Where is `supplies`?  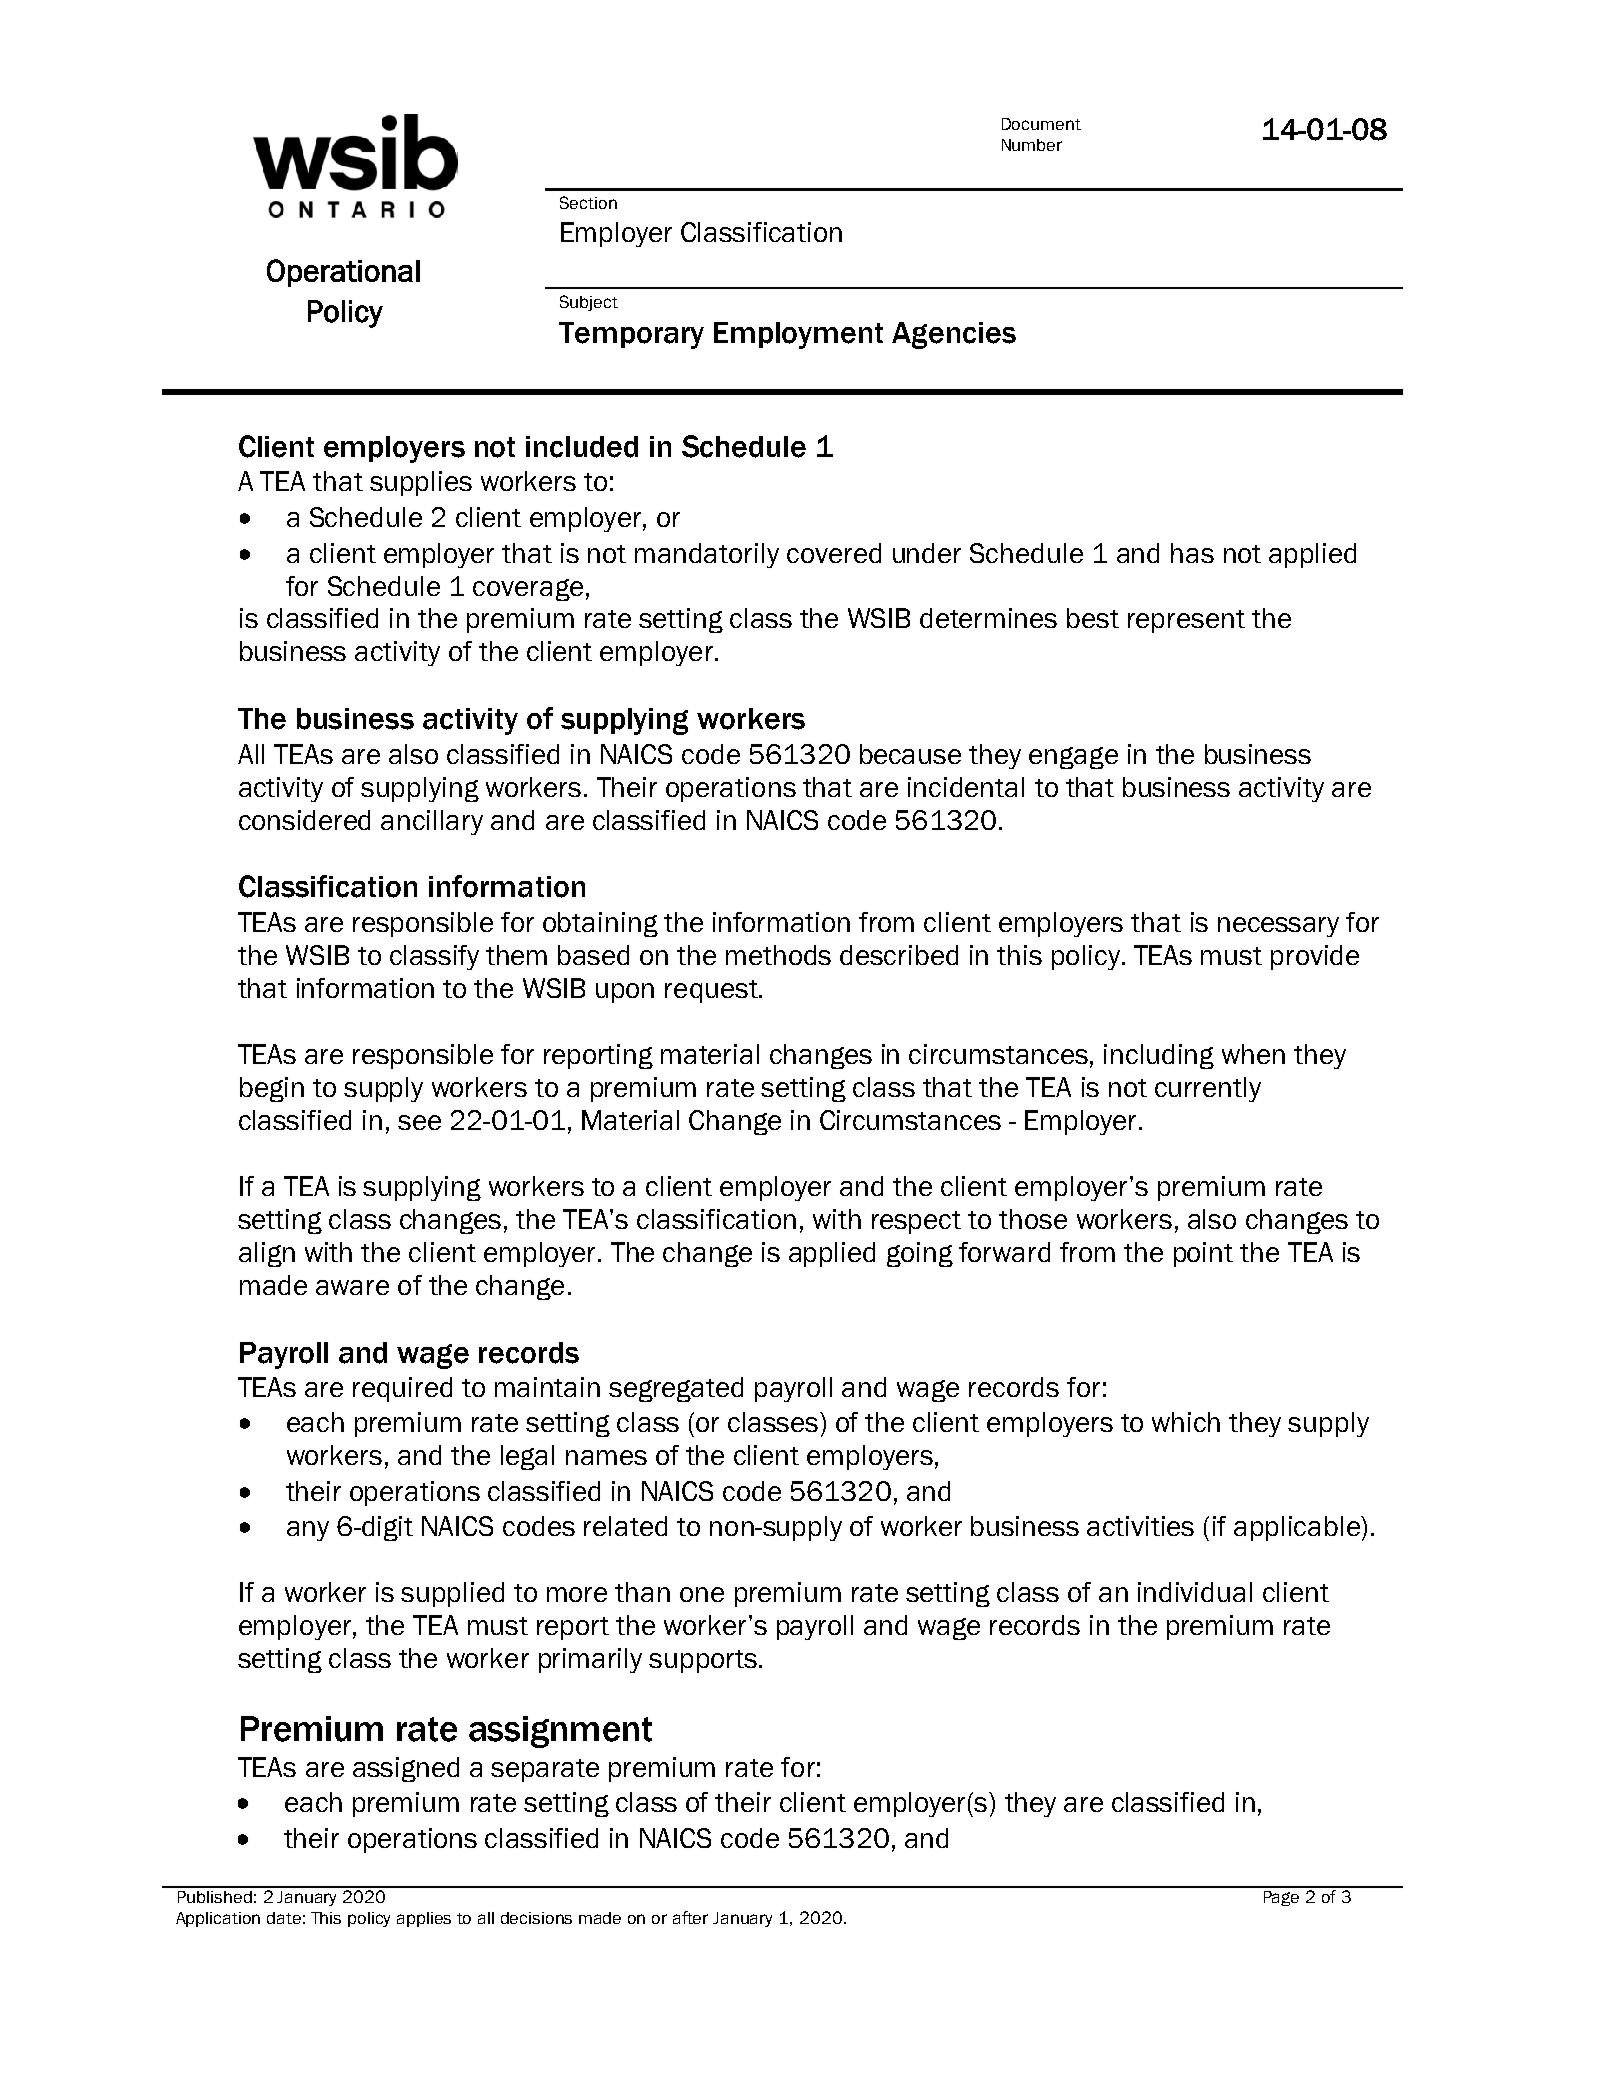
supplies is located at coordinates (421, 483).
